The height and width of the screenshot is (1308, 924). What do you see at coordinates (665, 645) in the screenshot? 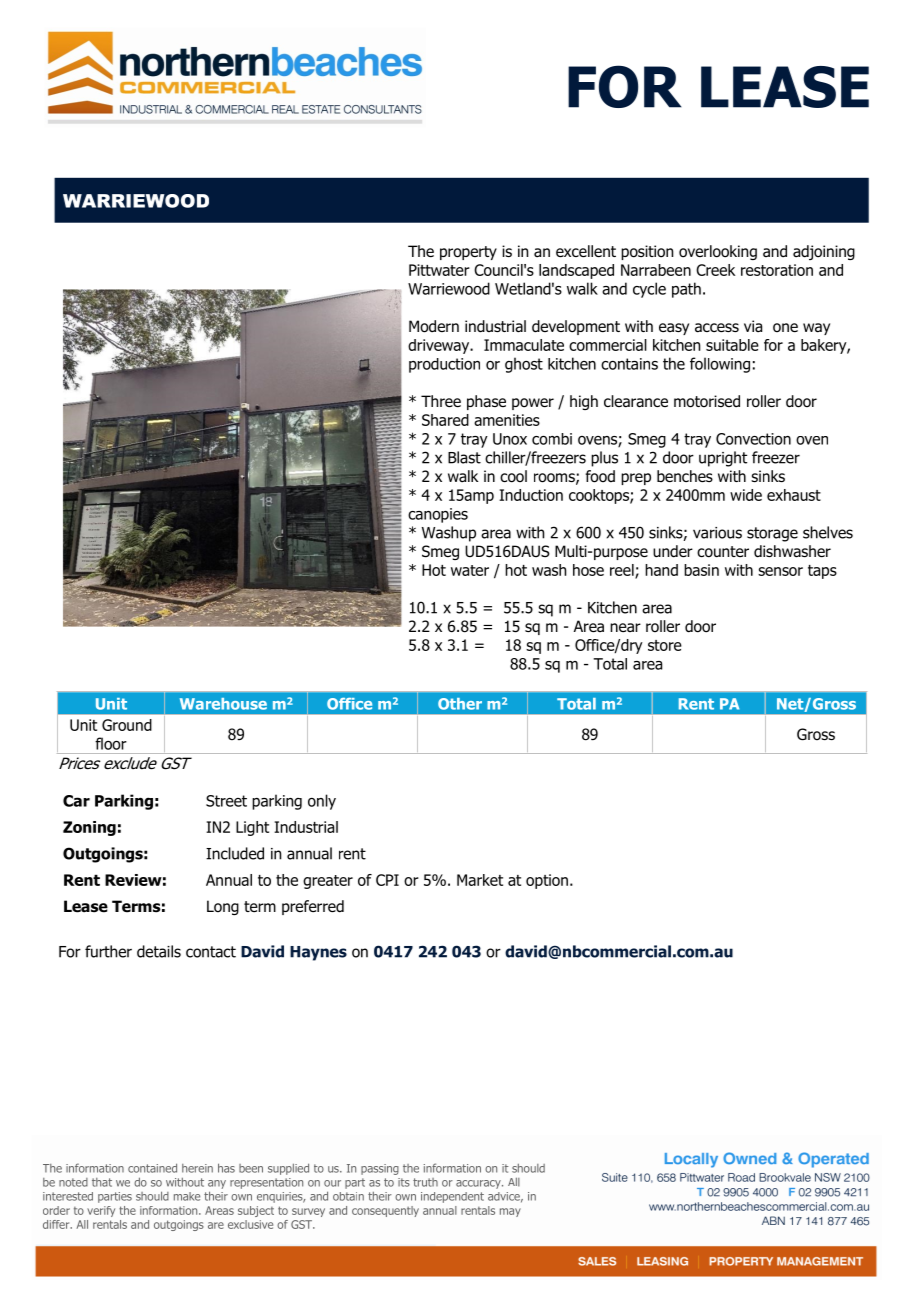
I see `store` at bounding box center [665, 645].
